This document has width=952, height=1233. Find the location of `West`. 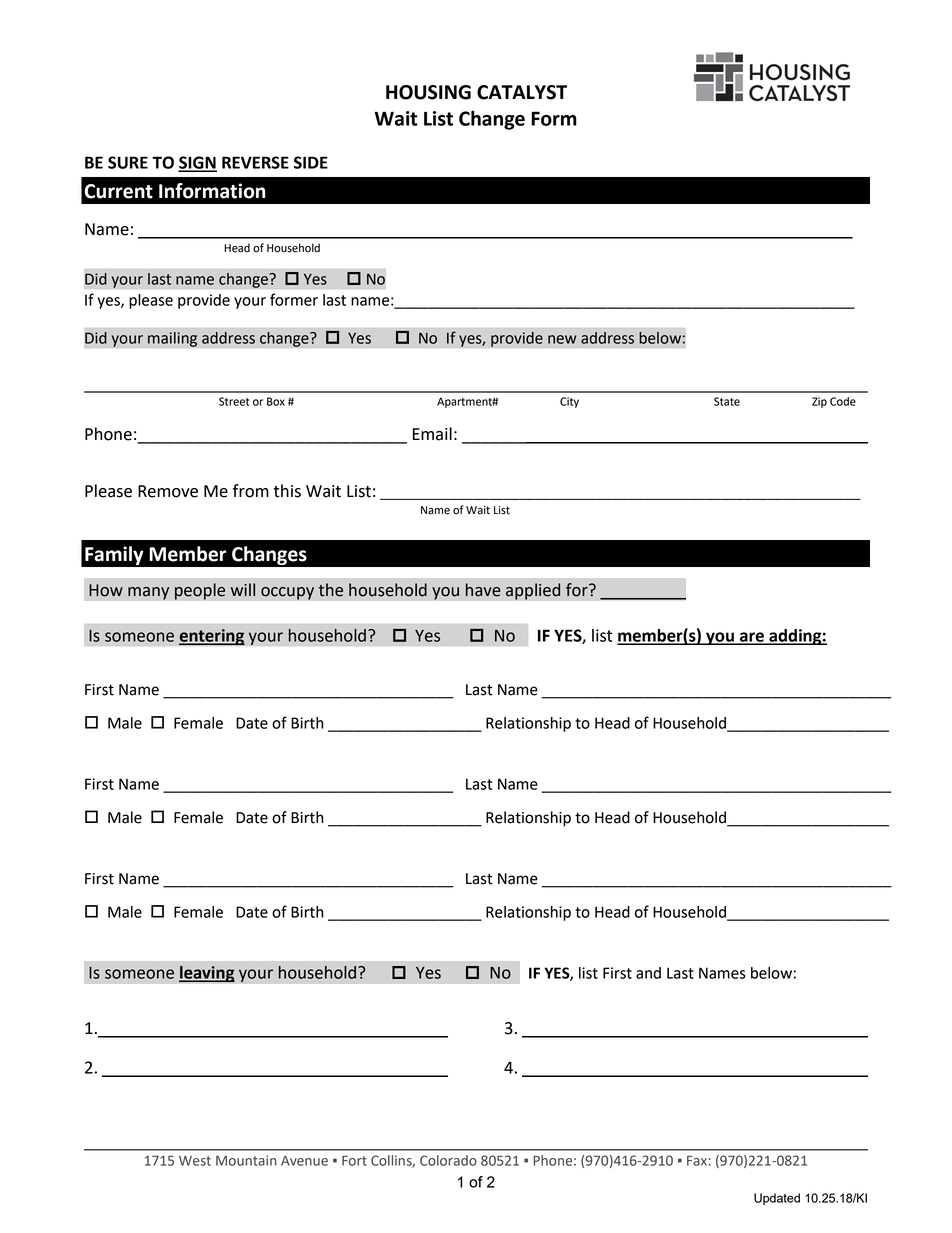

West is located at coordinates (195, 1161).
